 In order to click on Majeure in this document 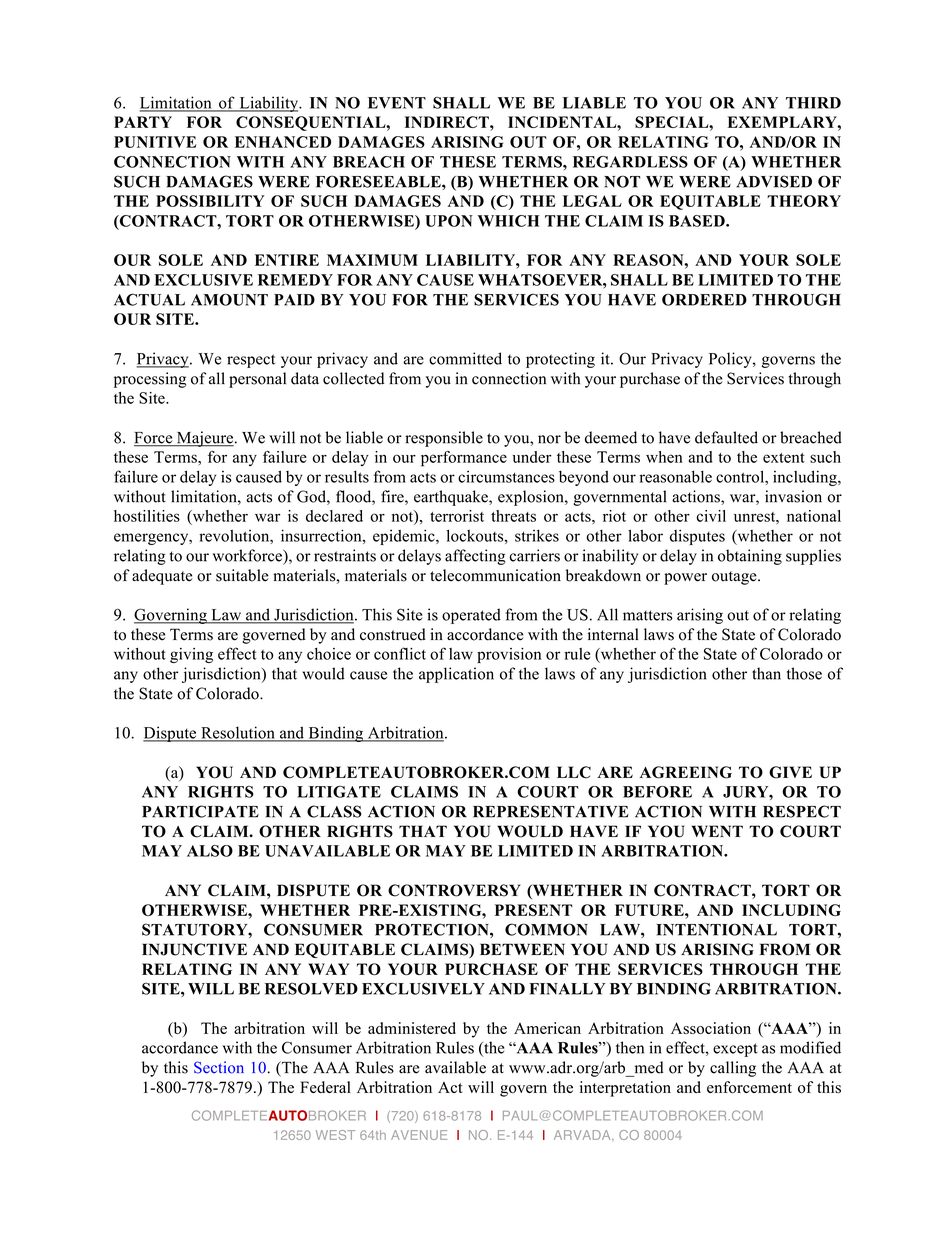, I will do `click(205, 439)`.
